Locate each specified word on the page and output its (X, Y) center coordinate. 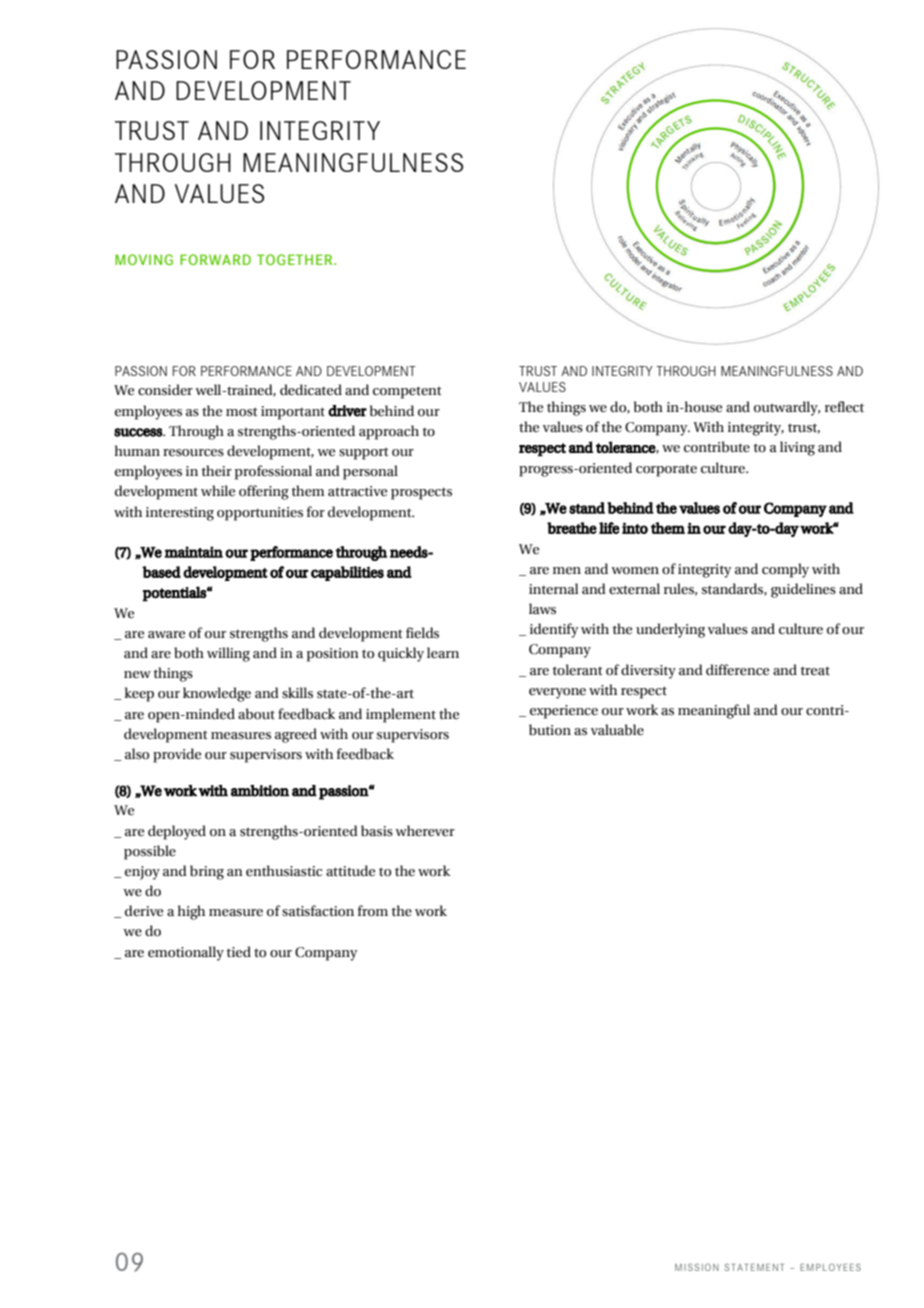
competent (407, 392)
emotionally (186, 953)
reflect (844, 407)
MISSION (697, 1267)
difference (737, 670)
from (372, 911)
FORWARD (215, 259)
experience (564, 712)
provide (177, 755)
